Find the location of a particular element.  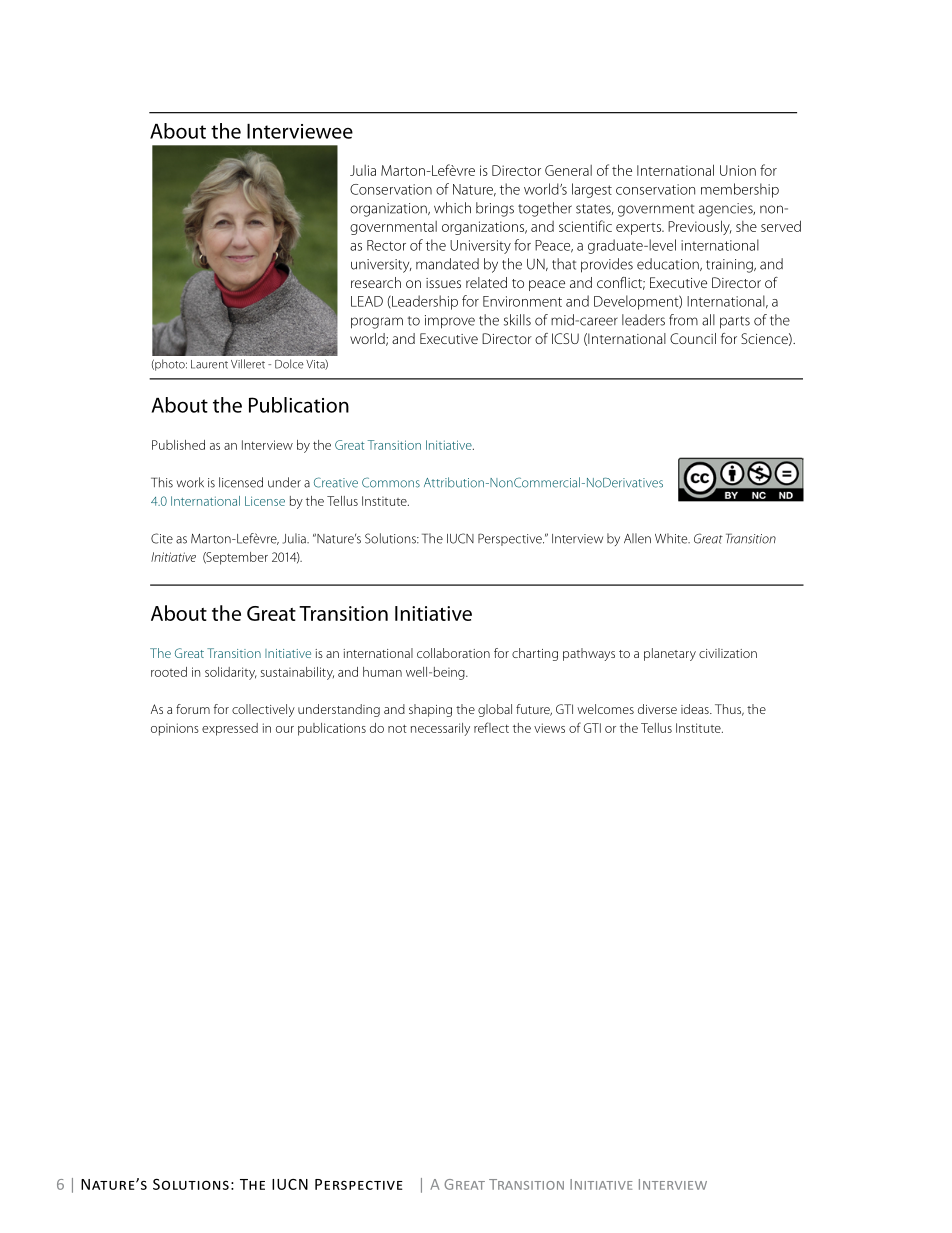

global is located at coordinates (495, 710).
